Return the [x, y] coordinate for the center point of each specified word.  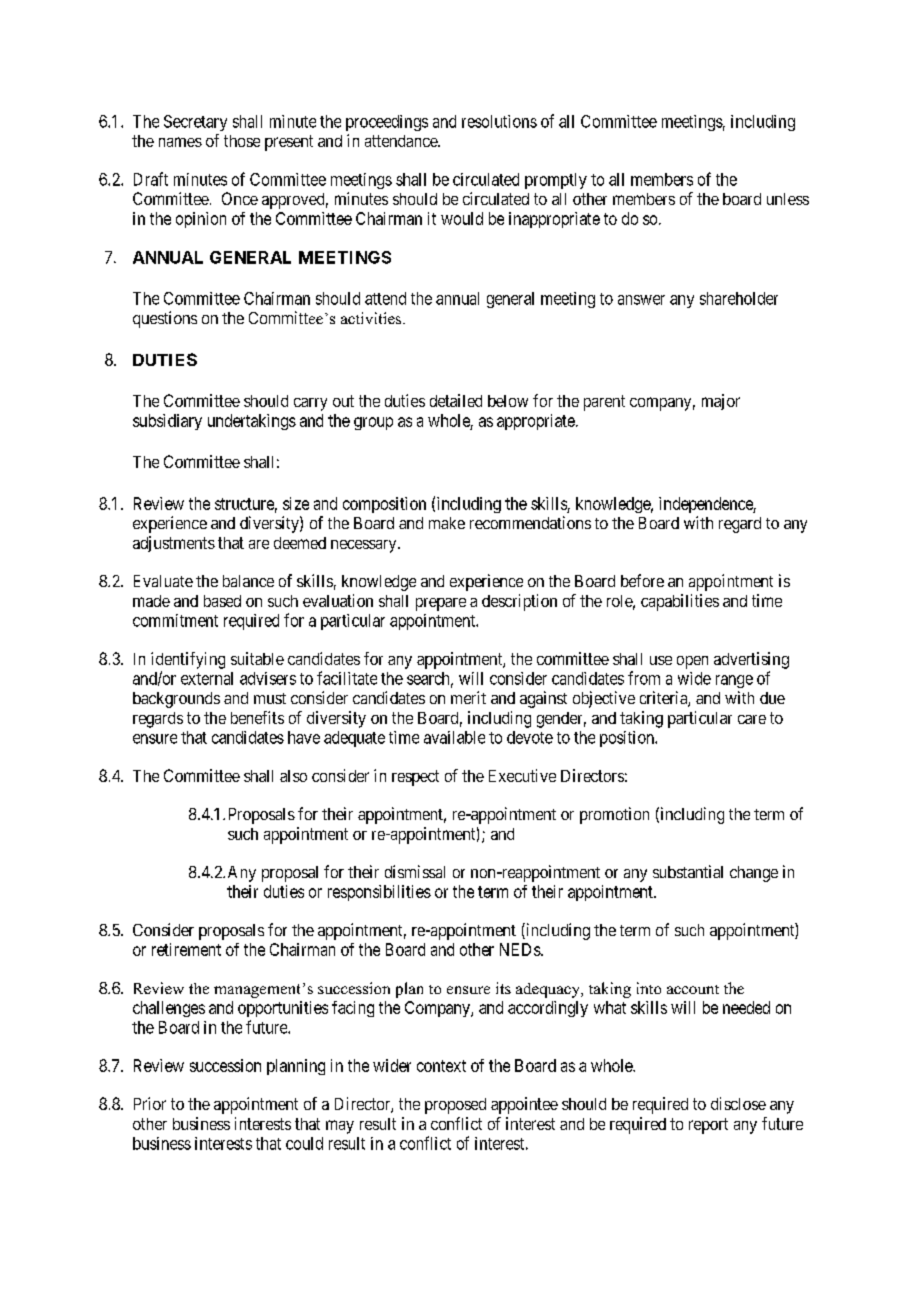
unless [788, 199]
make [447, 523]
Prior [150, 1103]
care [752, 719]
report [708, 1126]
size [296, 503]
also [293, 776]
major [721, 402]
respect [415, 778]
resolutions [499, 121]
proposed [455, 1106]
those [242, 141]
